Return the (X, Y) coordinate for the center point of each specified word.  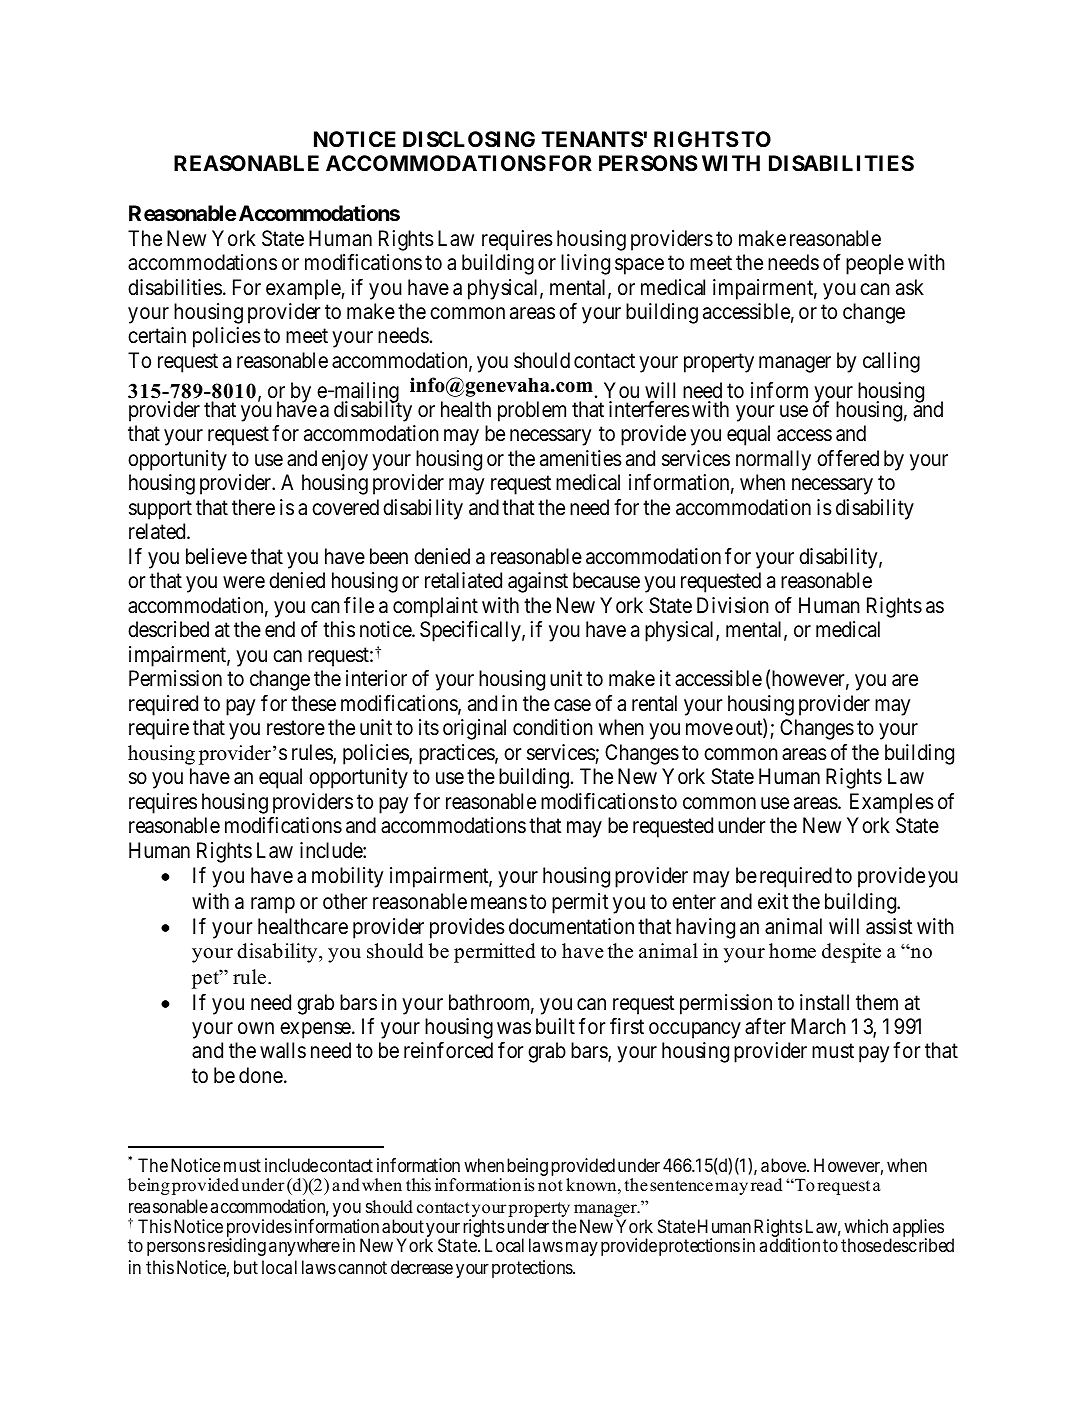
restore (296, 728)
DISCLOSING (469, 139)
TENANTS (592, 139)
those (861, 1245)
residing (237, 1247)
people (875, 264)
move (709, 729)
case (572, 705)
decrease (422, 1267)
